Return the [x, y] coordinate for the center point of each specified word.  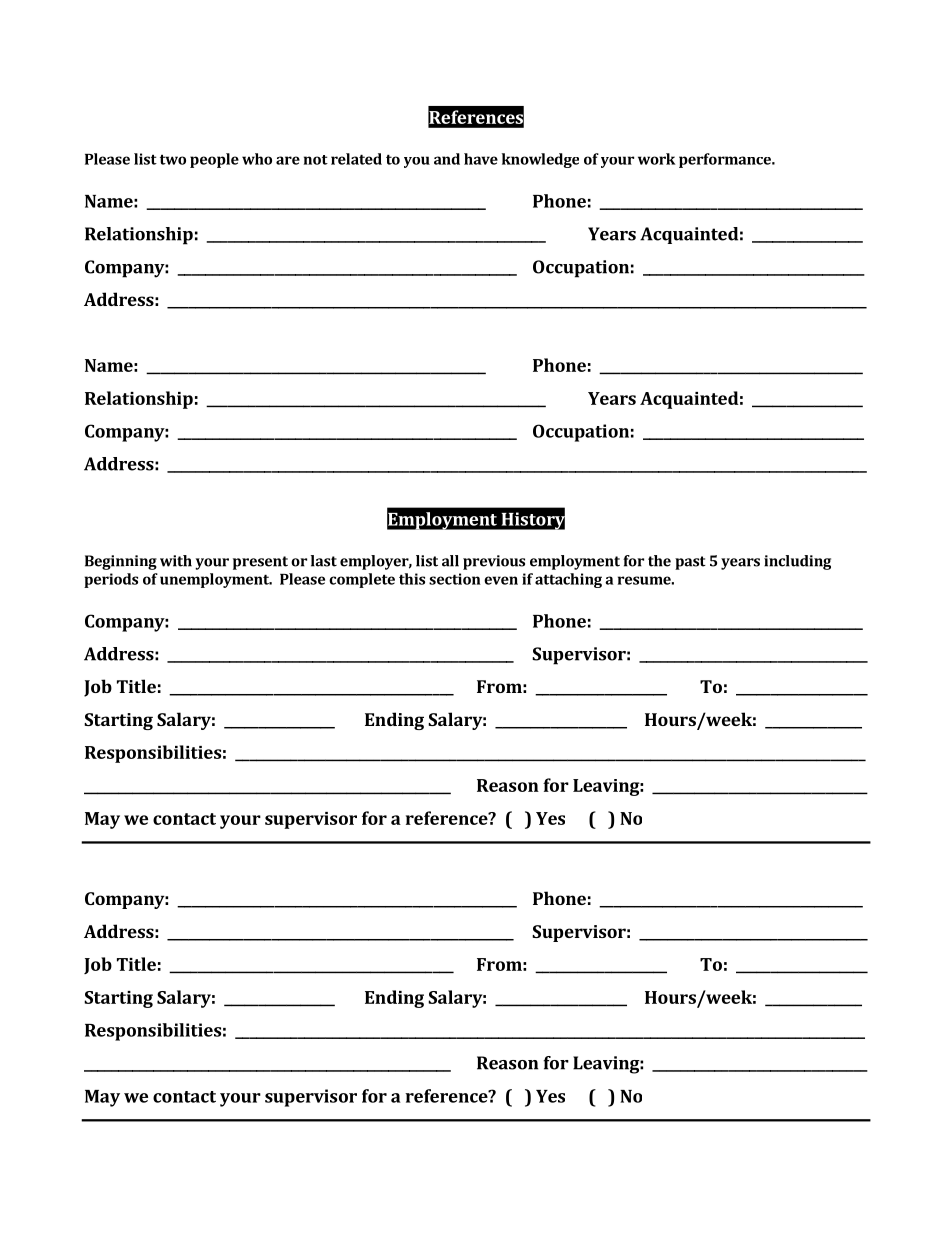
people [214, 160]
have [481, 159]
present [260, 563]
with [176, 561]
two [173, 159]
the [659, 561]
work [656, 159]
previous [494, 562]
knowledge [540, 160]
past [690, 563]
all [450, 561]
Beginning [121, 562]
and [447, 159]
